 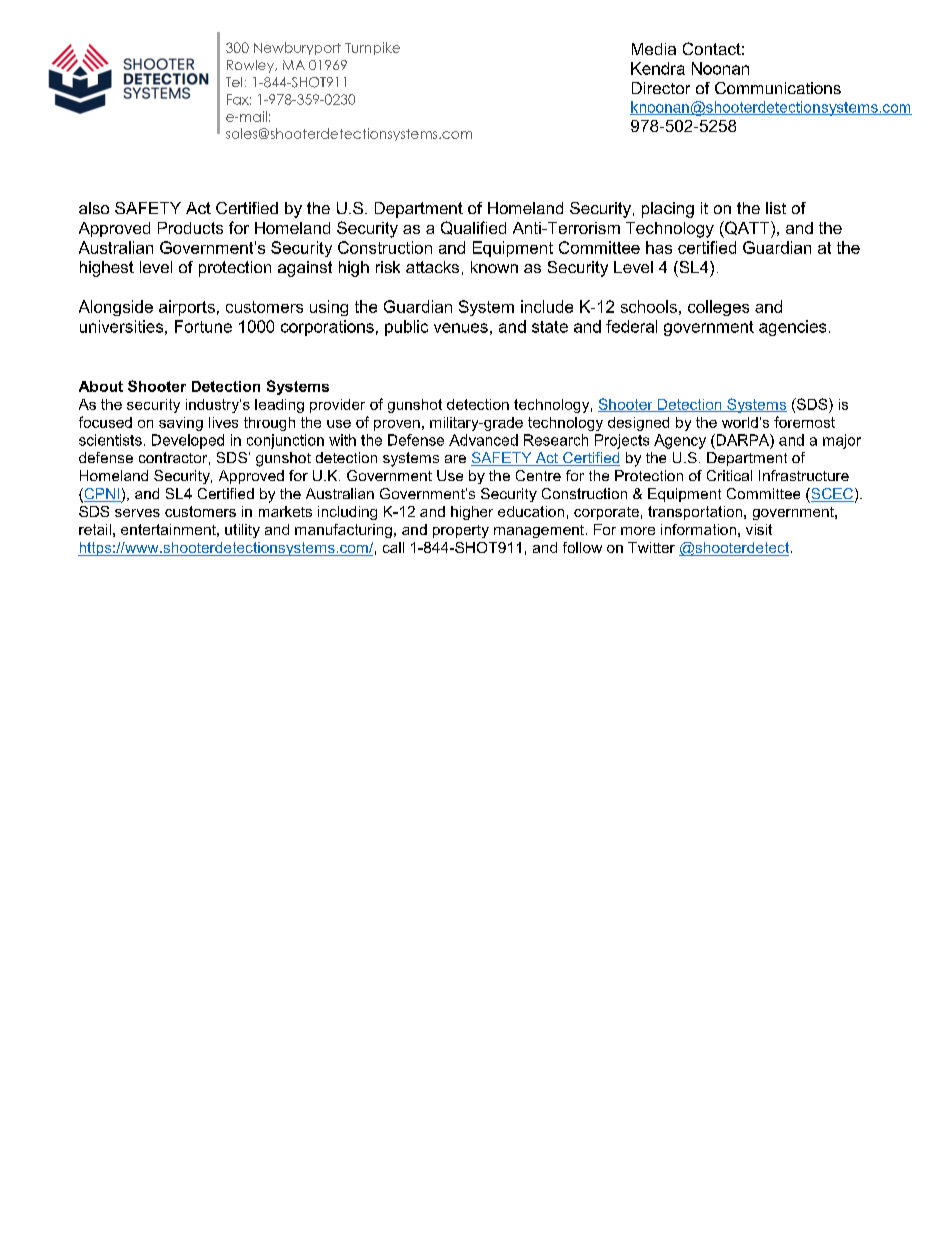 I want to click on Turnpike, so click(x=372, y=48).
